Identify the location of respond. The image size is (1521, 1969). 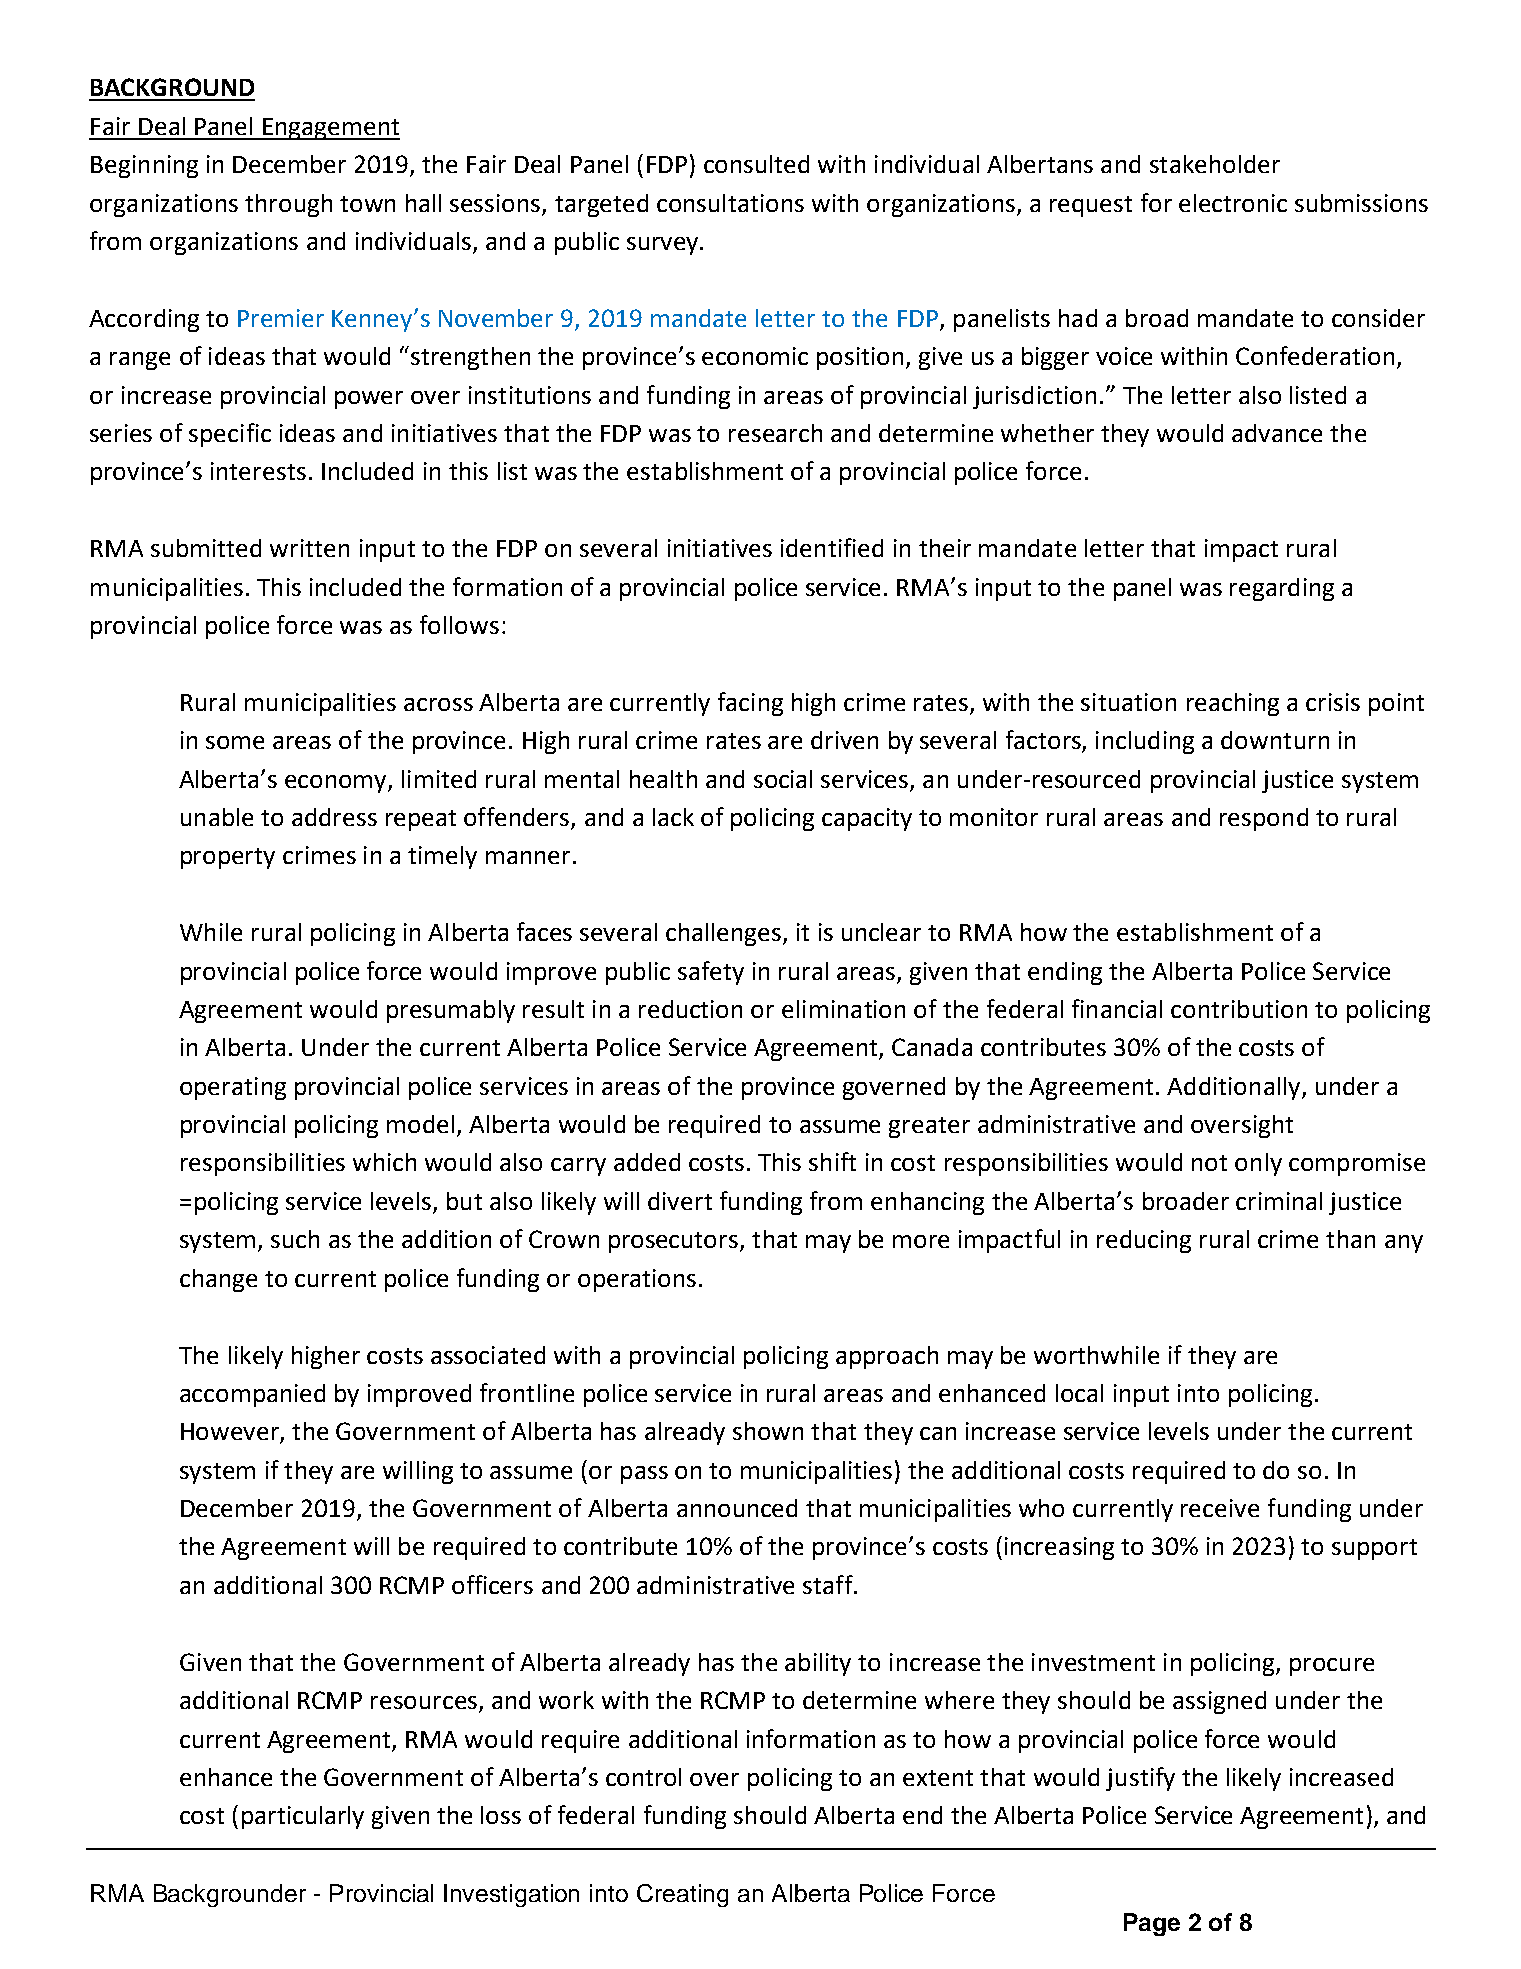
(1264, 819).
